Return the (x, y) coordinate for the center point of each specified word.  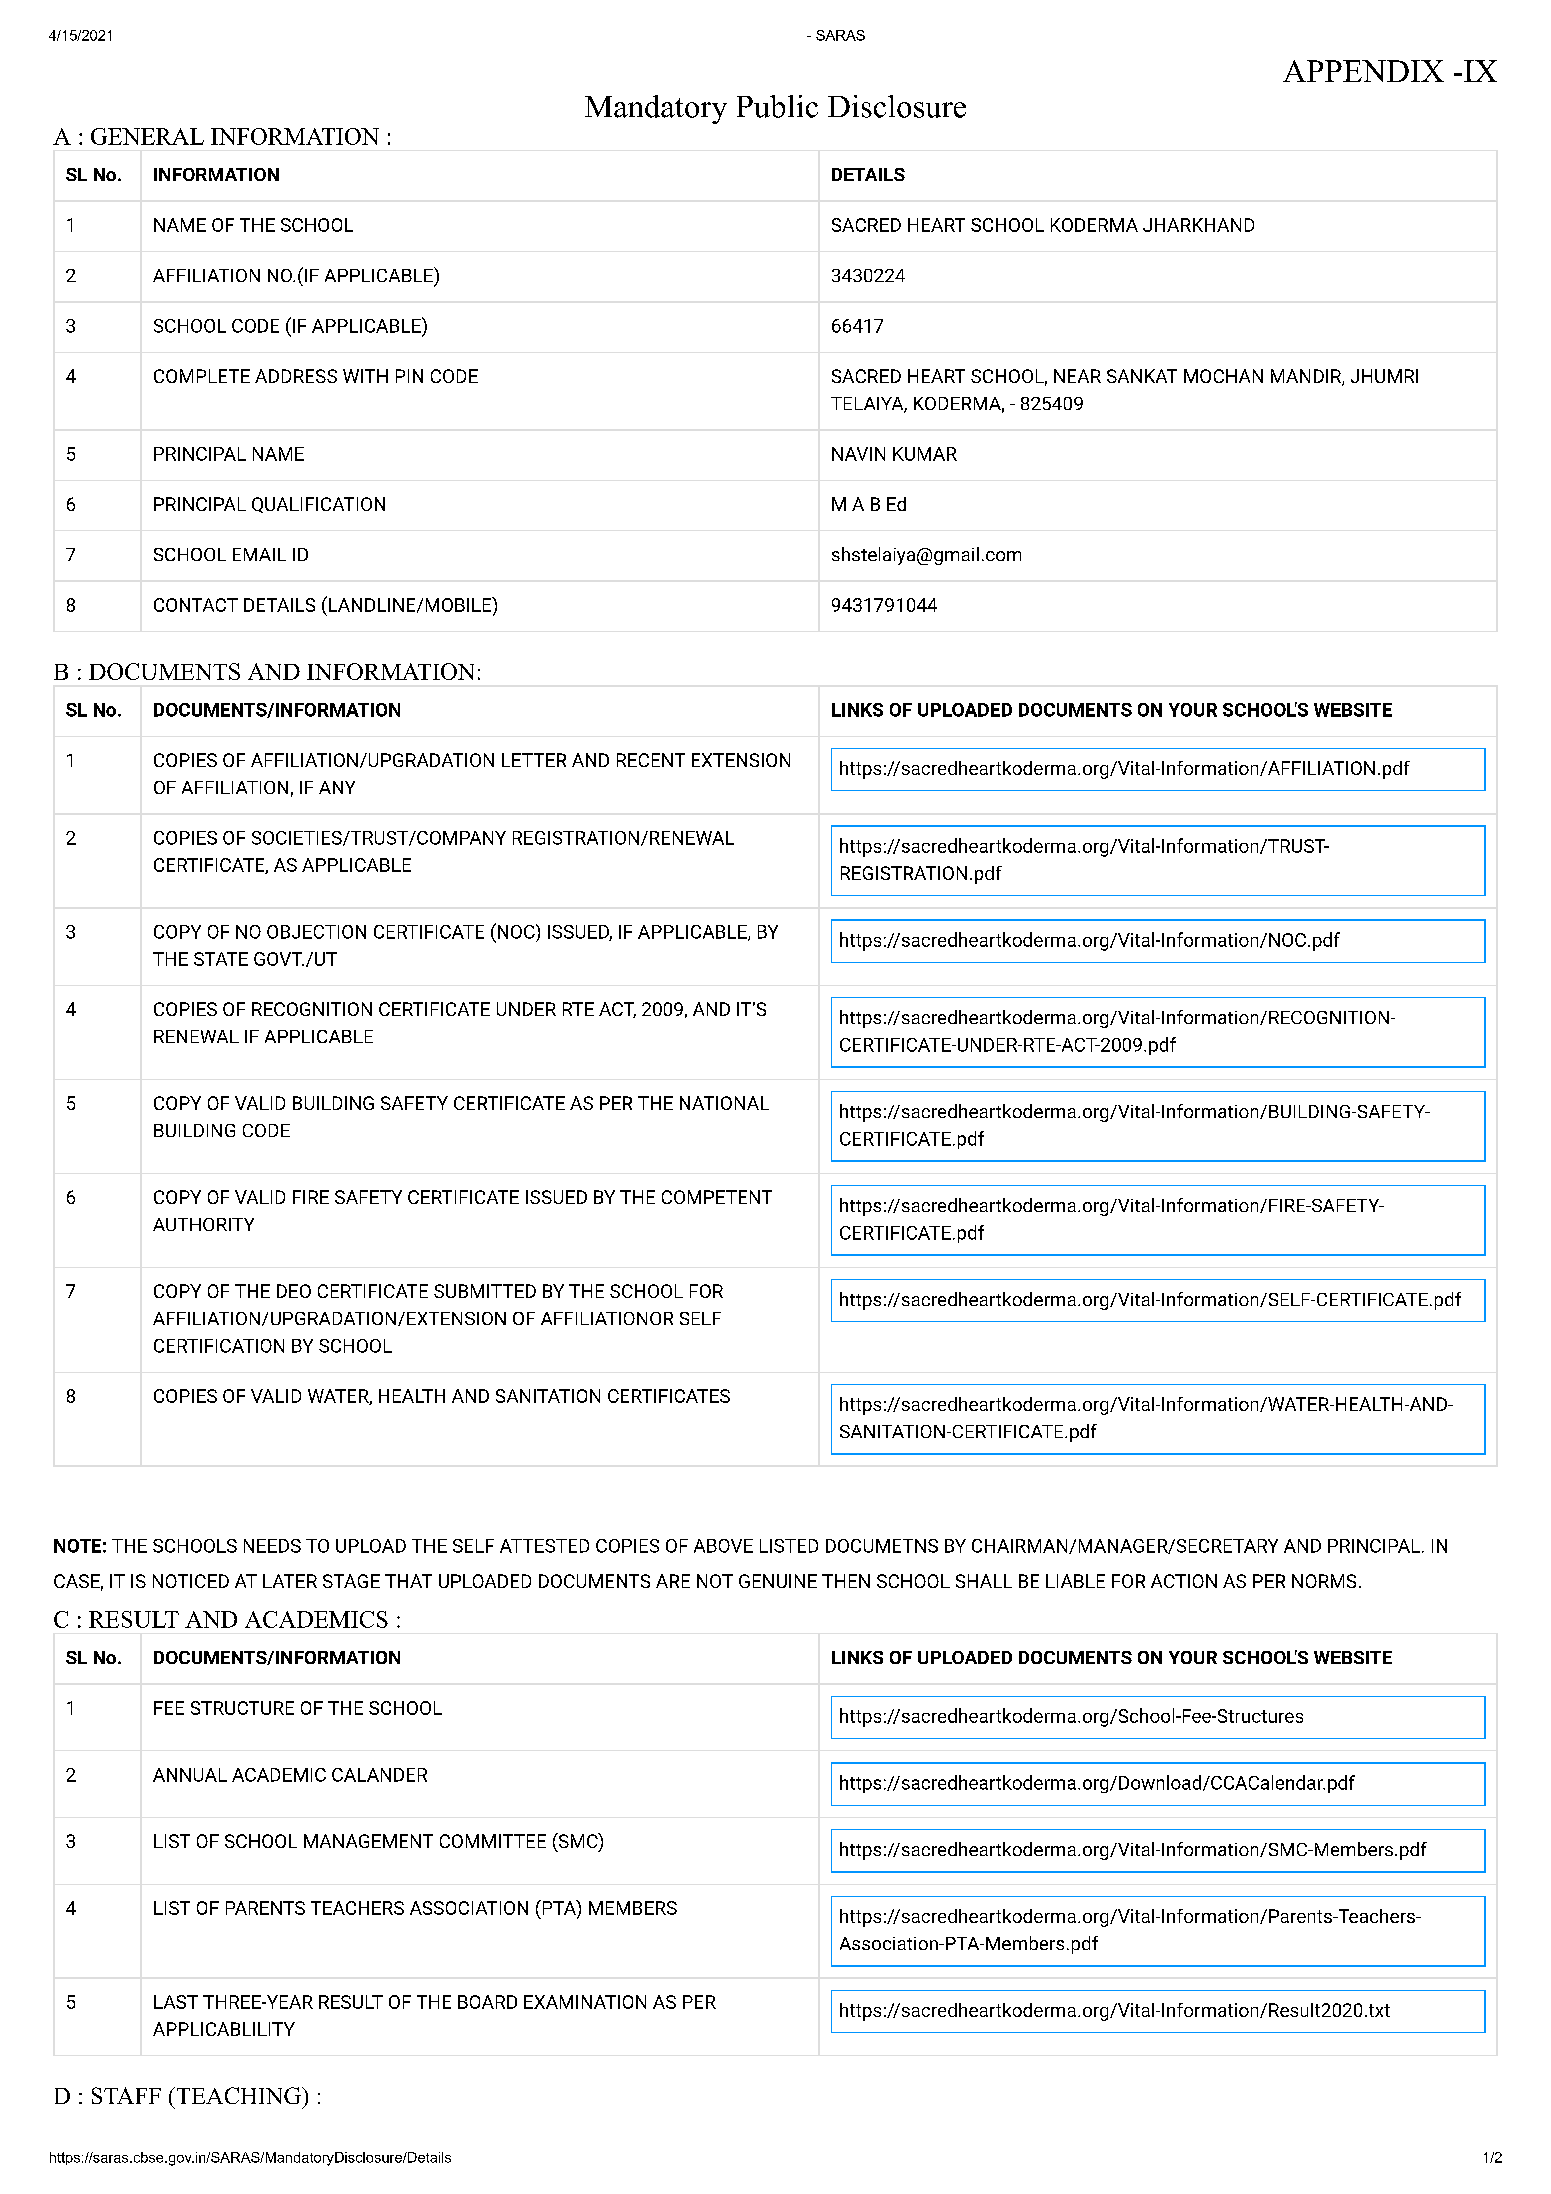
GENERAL (147, 136)
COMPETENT (717, 1197)
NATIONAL (724, 1103)
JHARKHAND (1198, 225)
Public (777, 106)
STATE (221, 959)
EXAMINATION (585, 2002)
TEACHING (238, 2095)
